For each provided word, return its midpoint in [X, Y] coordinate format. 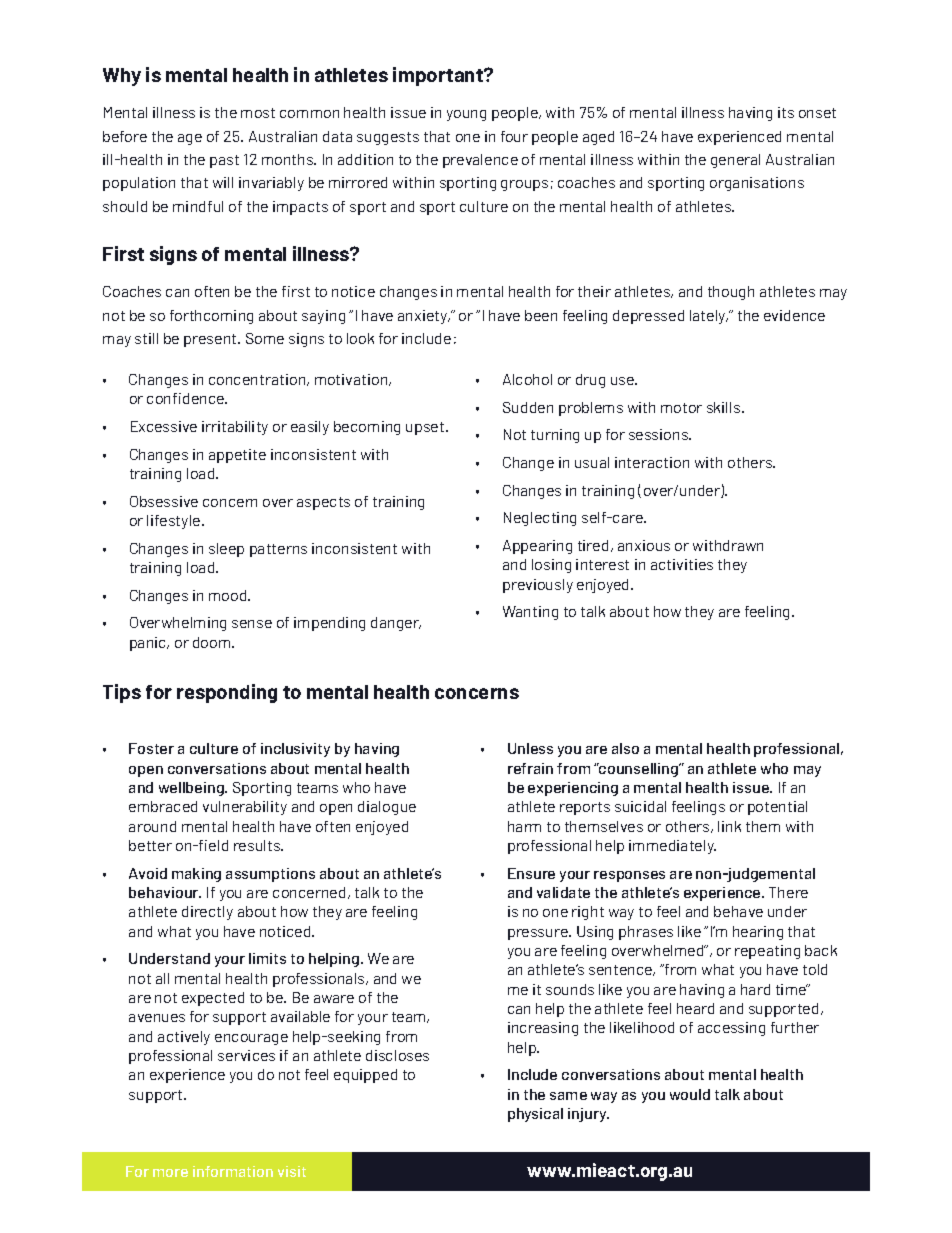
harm [524, 826]
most [258, 113]
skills [725, 407]
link [729, 826]
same [568, 1096]
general [735, 161]
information [233, 1171]
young [466, 115]
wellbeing [192, 789]
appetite [237, 456]
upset [426, 428]
